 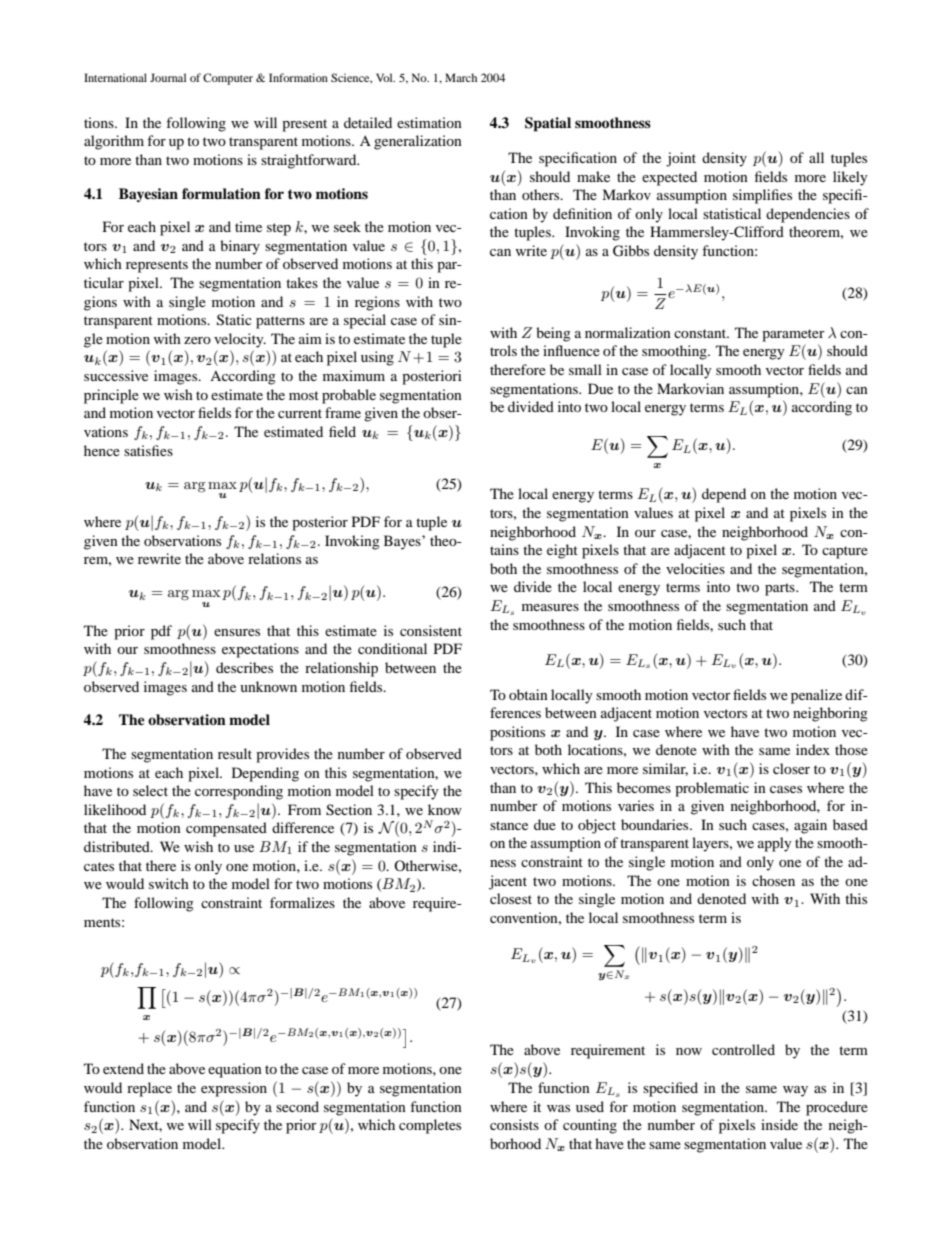 I want to click on March, so click(x=461, y=77).
